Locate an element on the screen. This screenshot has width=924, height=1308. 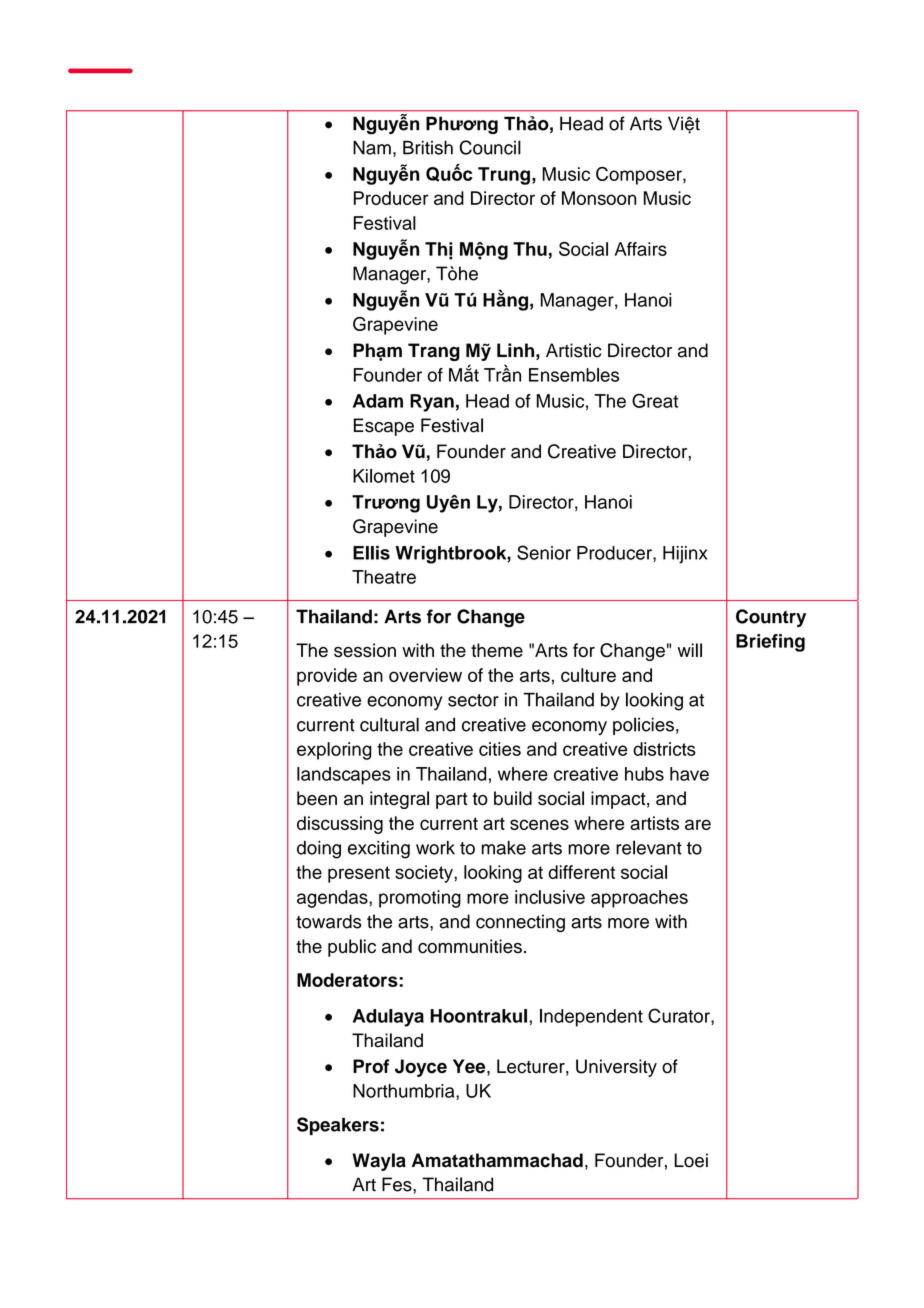
integral is located at coordinates (399, 800).
